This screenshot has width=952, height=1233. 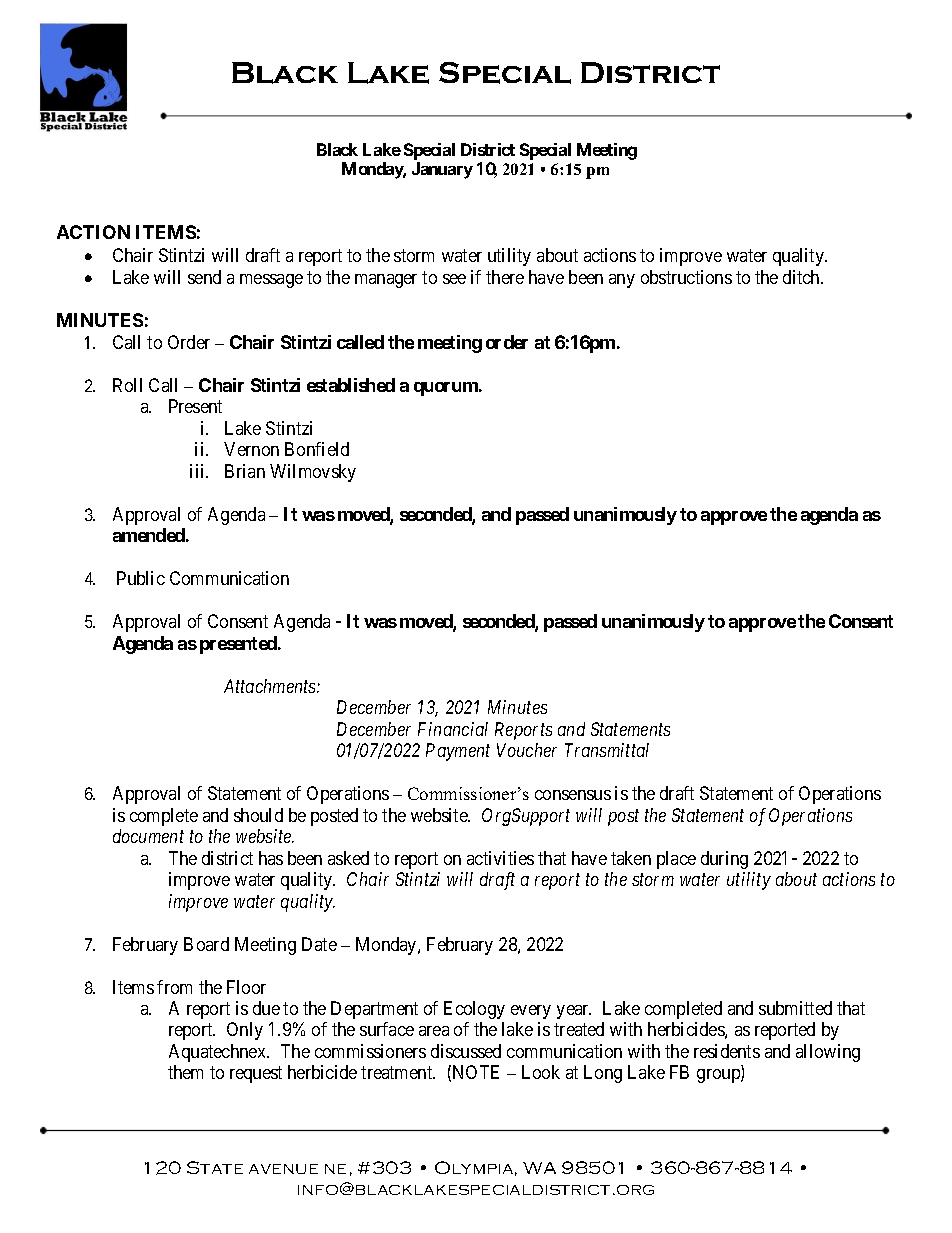 What do you see at coordinates (541, 1072) in the screenshot?
I see `Look` at bounding box center [541, 1072].
